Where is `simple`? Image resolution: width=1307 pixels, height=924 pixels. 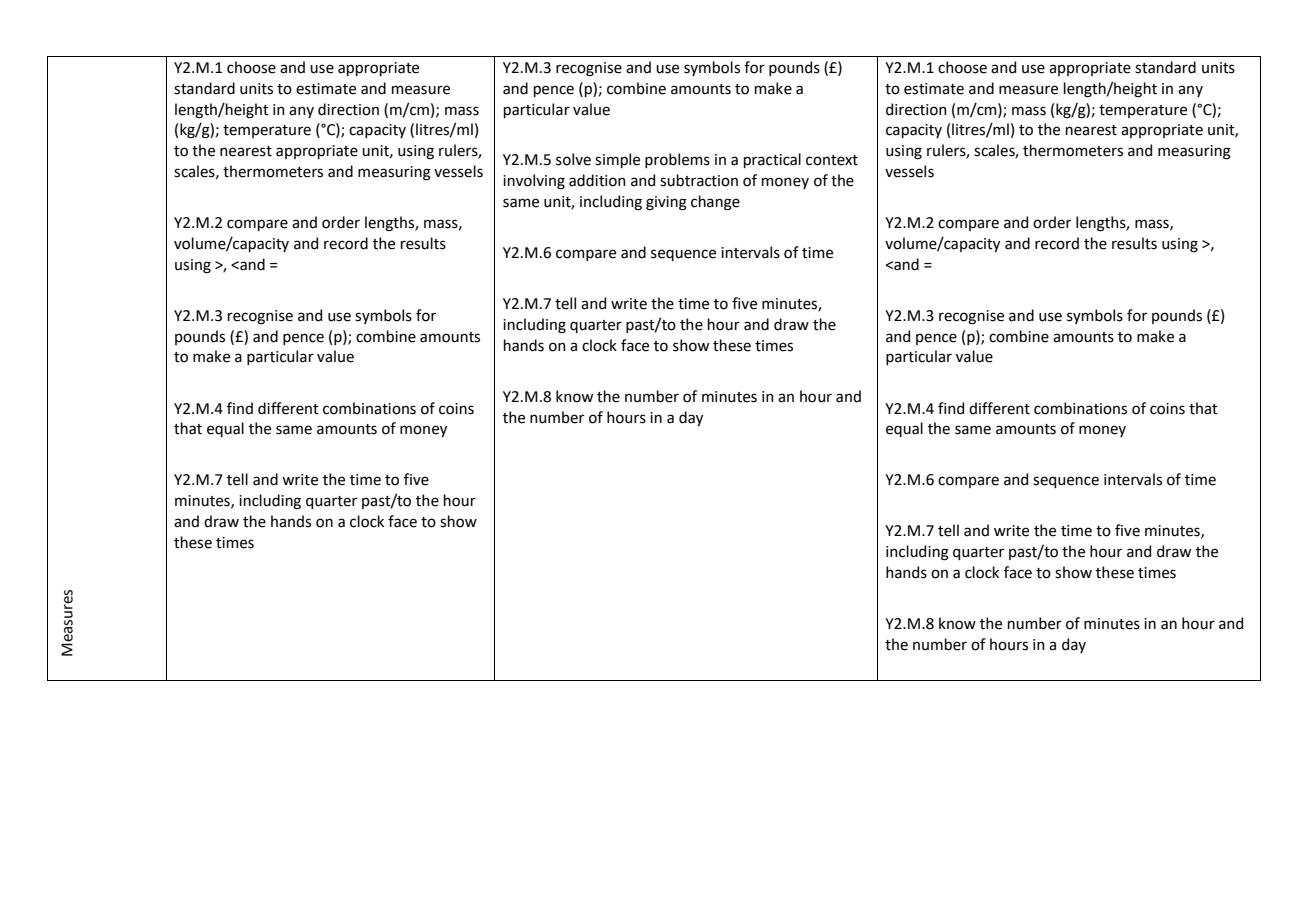
simple is located at coordinates (617, 160).
